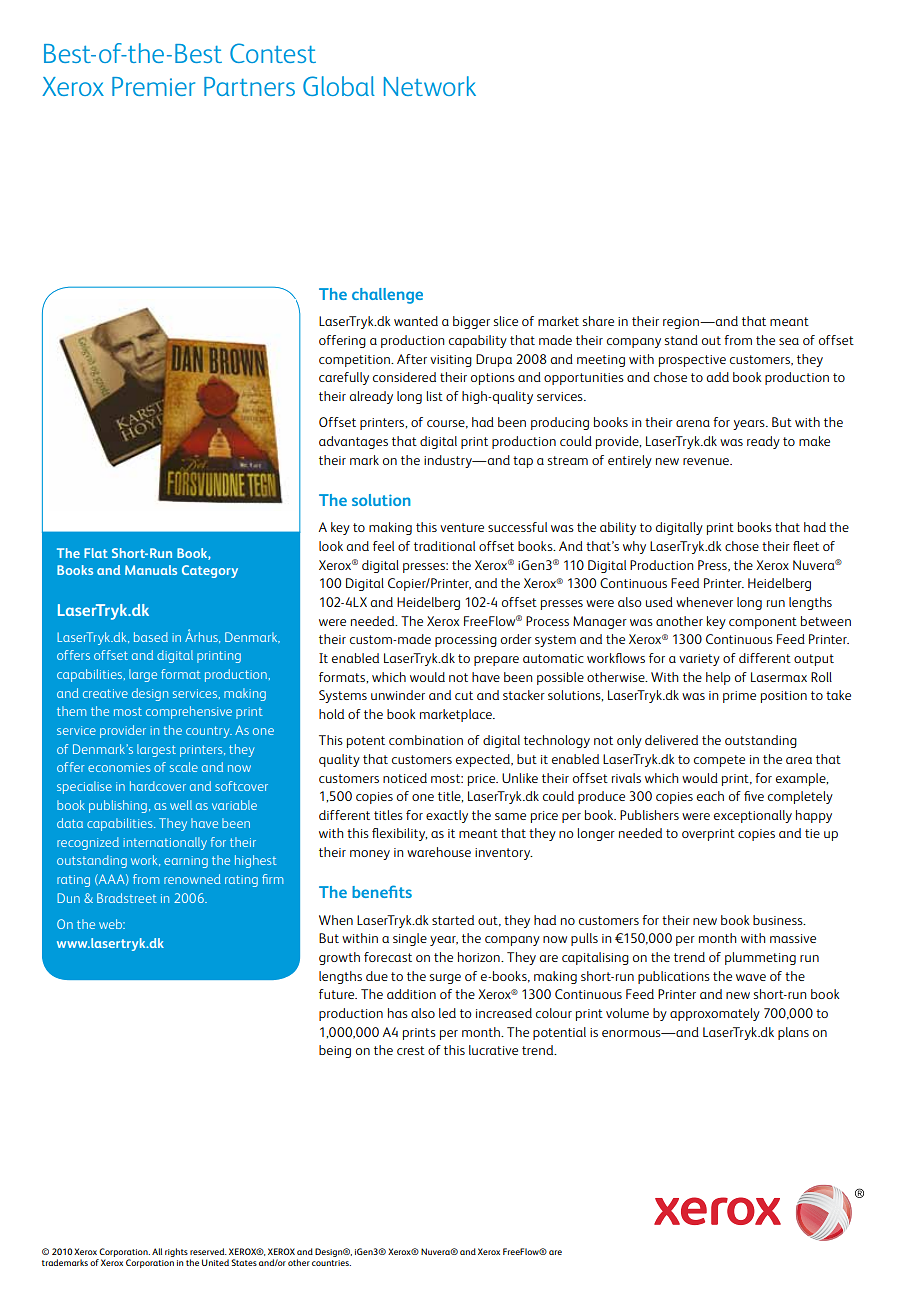  Describe the element at coordinates (760, 958) in the page. I see `plummeting` at that location.
